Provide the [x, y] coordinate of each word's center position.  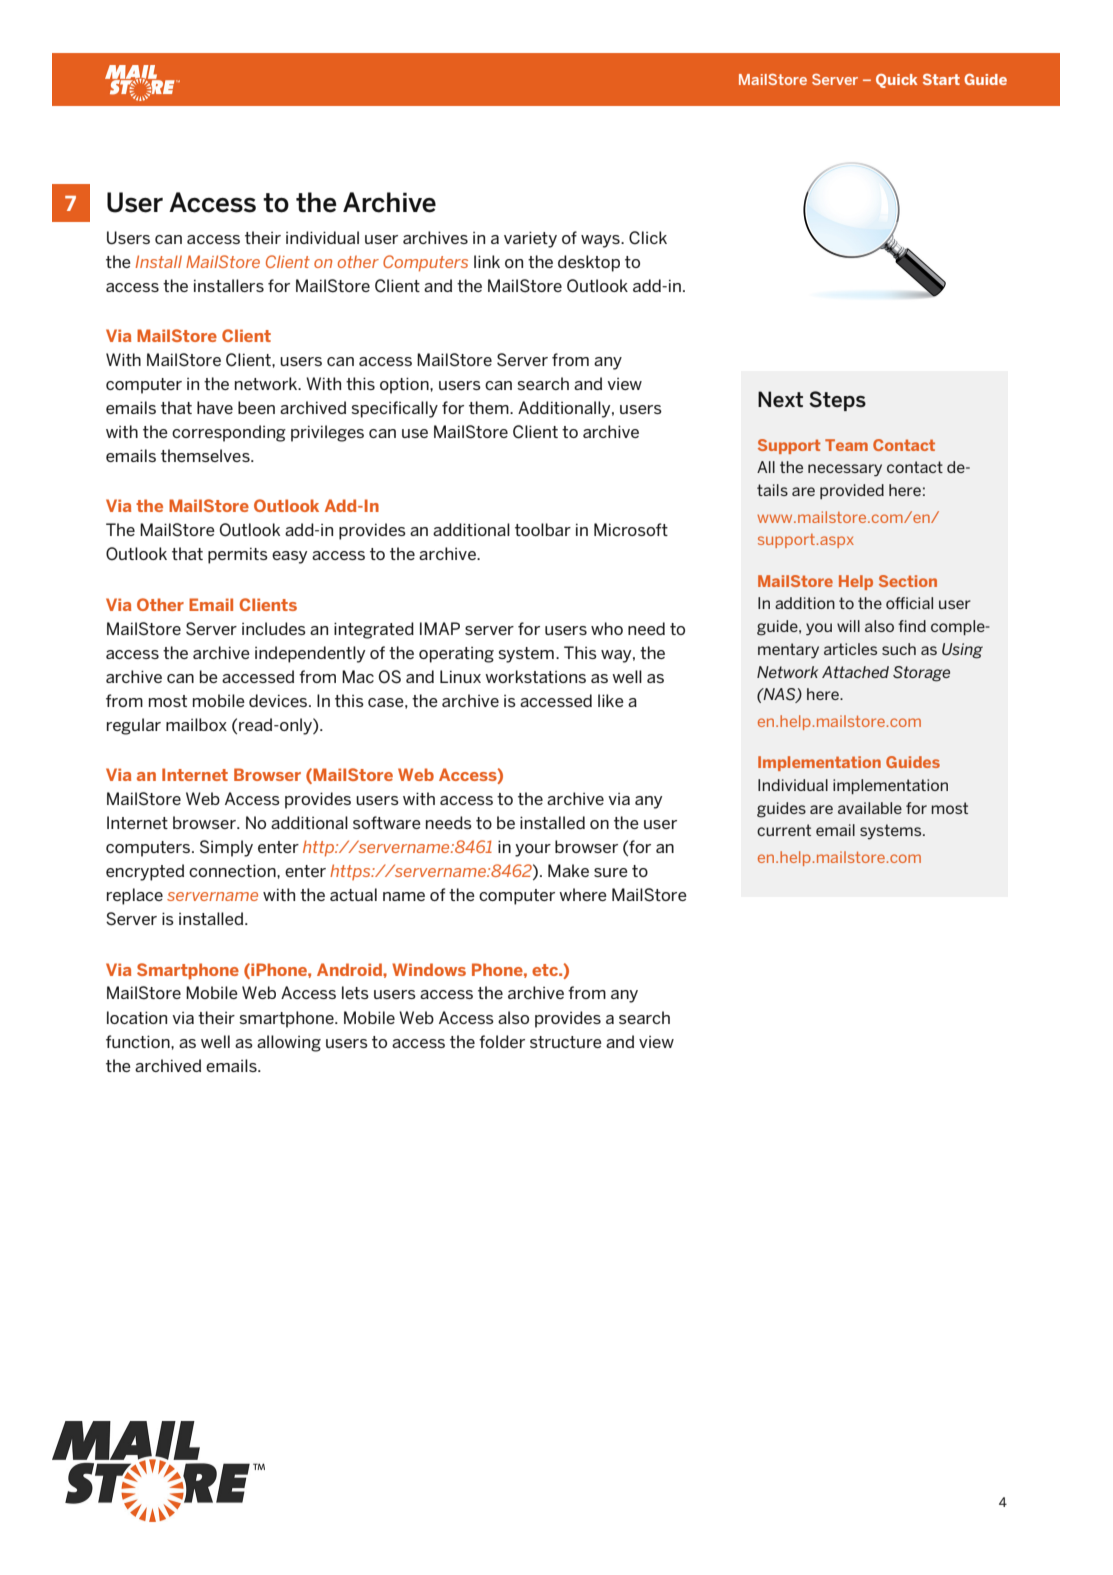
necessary [845, 470]
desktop [589, 263]
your [533, 850]
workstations [535, 676]
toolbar [543, 529]
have [215, 407]
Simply [226, 848]
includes [274, 628]
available [870, 808]
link [487, 261]
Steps [837, 401]
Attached [855, 672]
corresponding [229, 433]
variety [530, 239]
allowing [289, 1043]
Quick [897, 81]
